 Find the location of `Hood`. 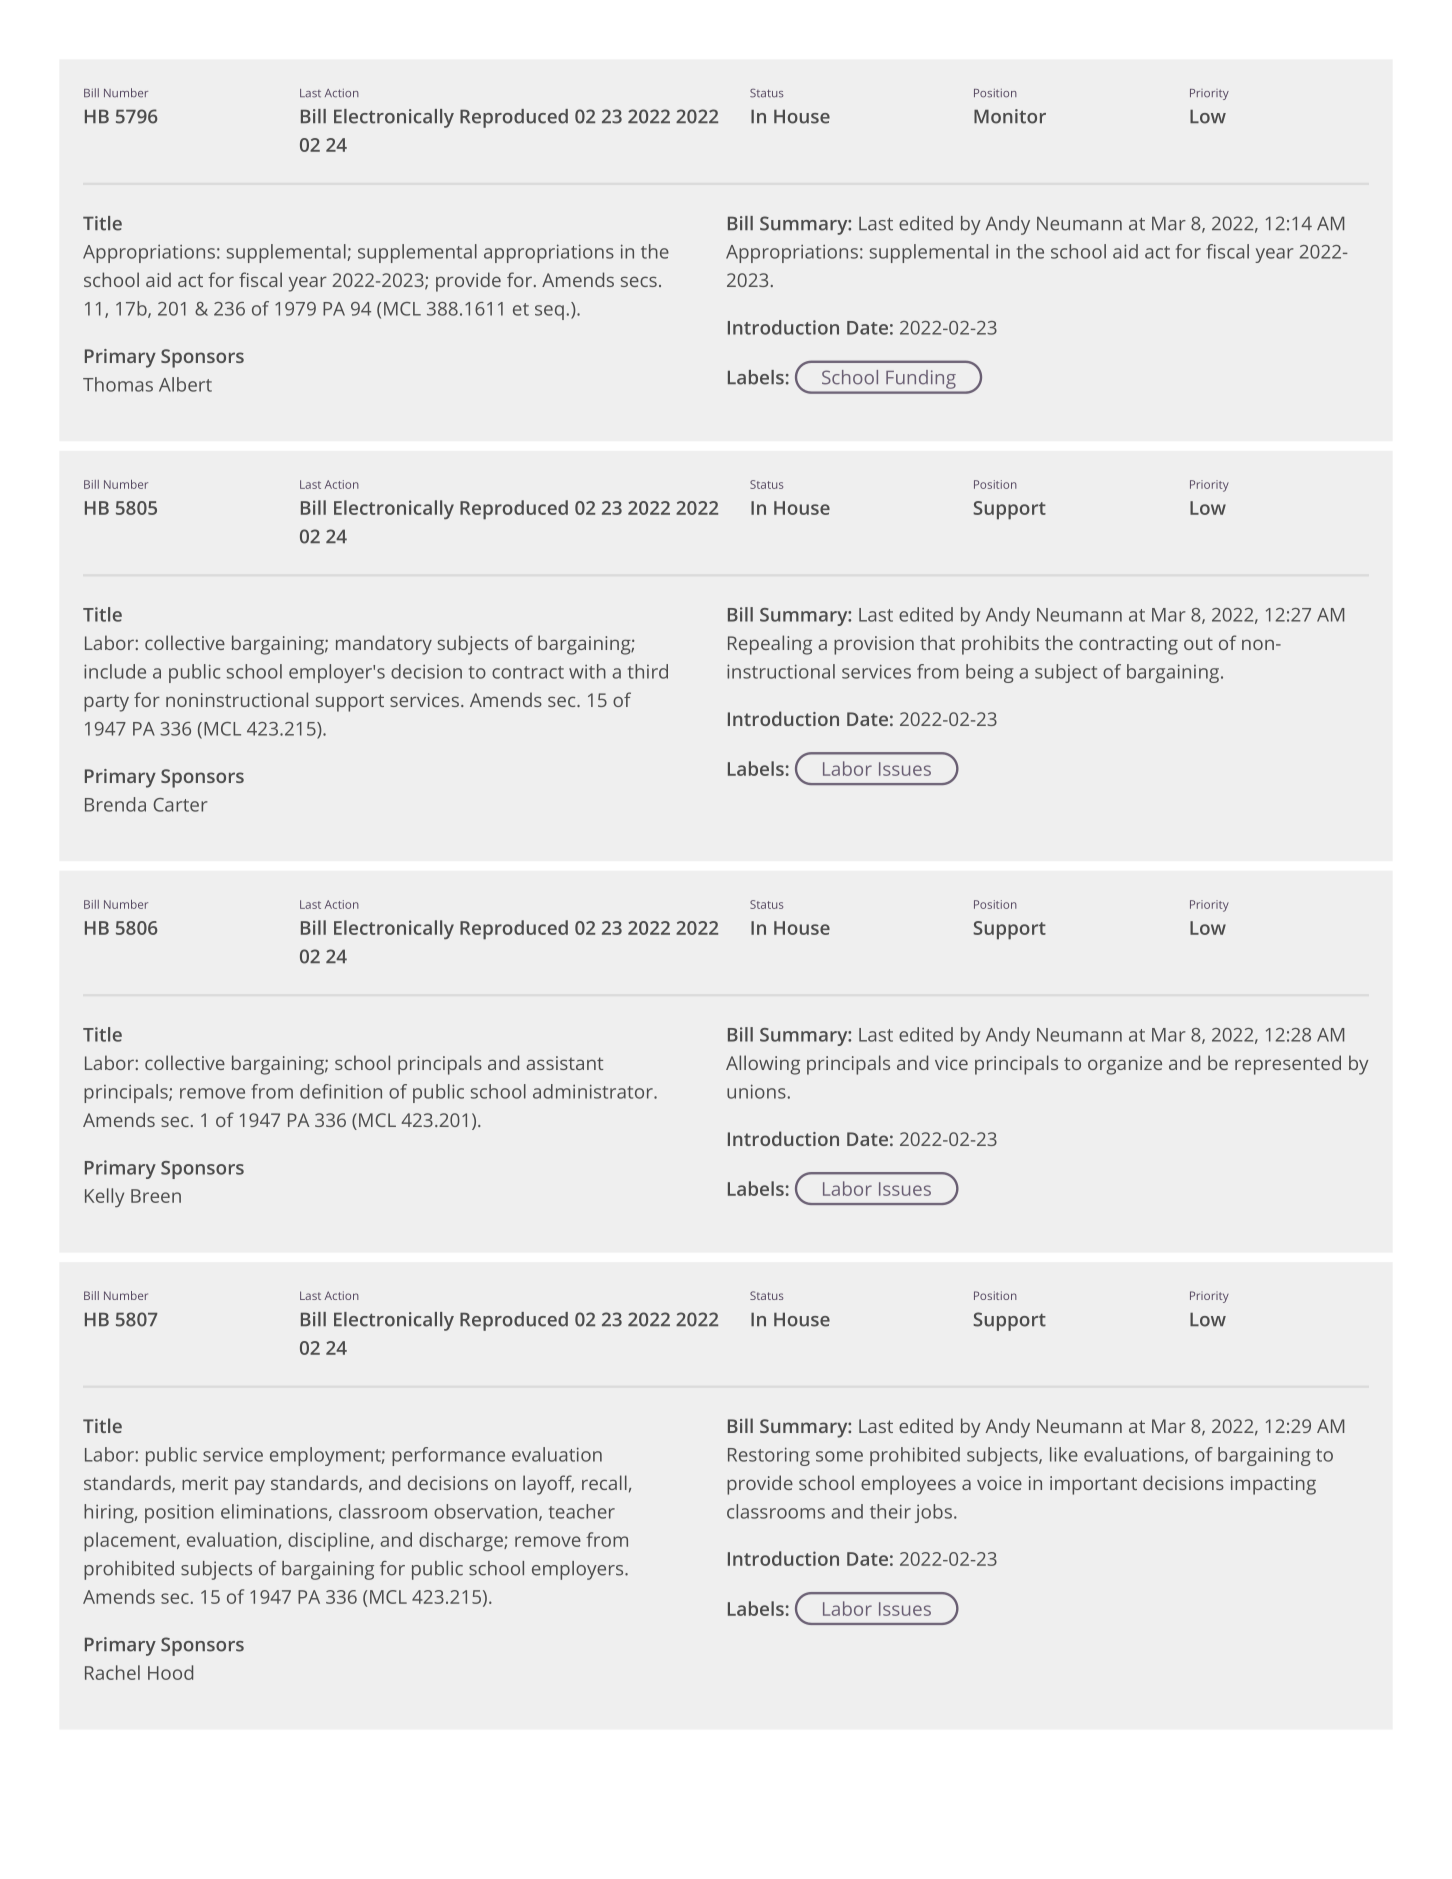

Hood is located at coordinates (170, 1672).
